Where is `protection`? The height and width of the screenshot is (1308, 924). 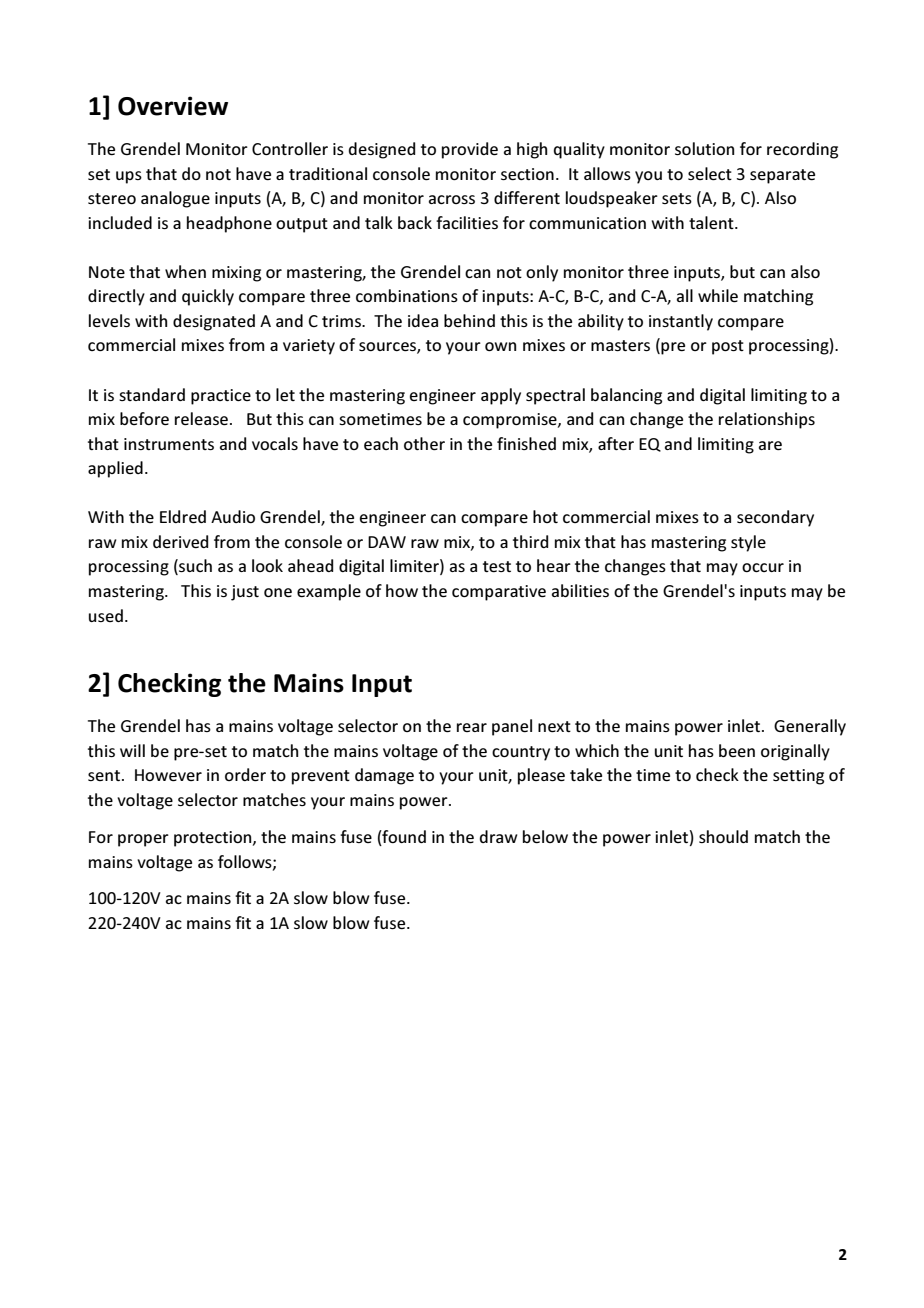 protection is located at coordinates (214, 839).
